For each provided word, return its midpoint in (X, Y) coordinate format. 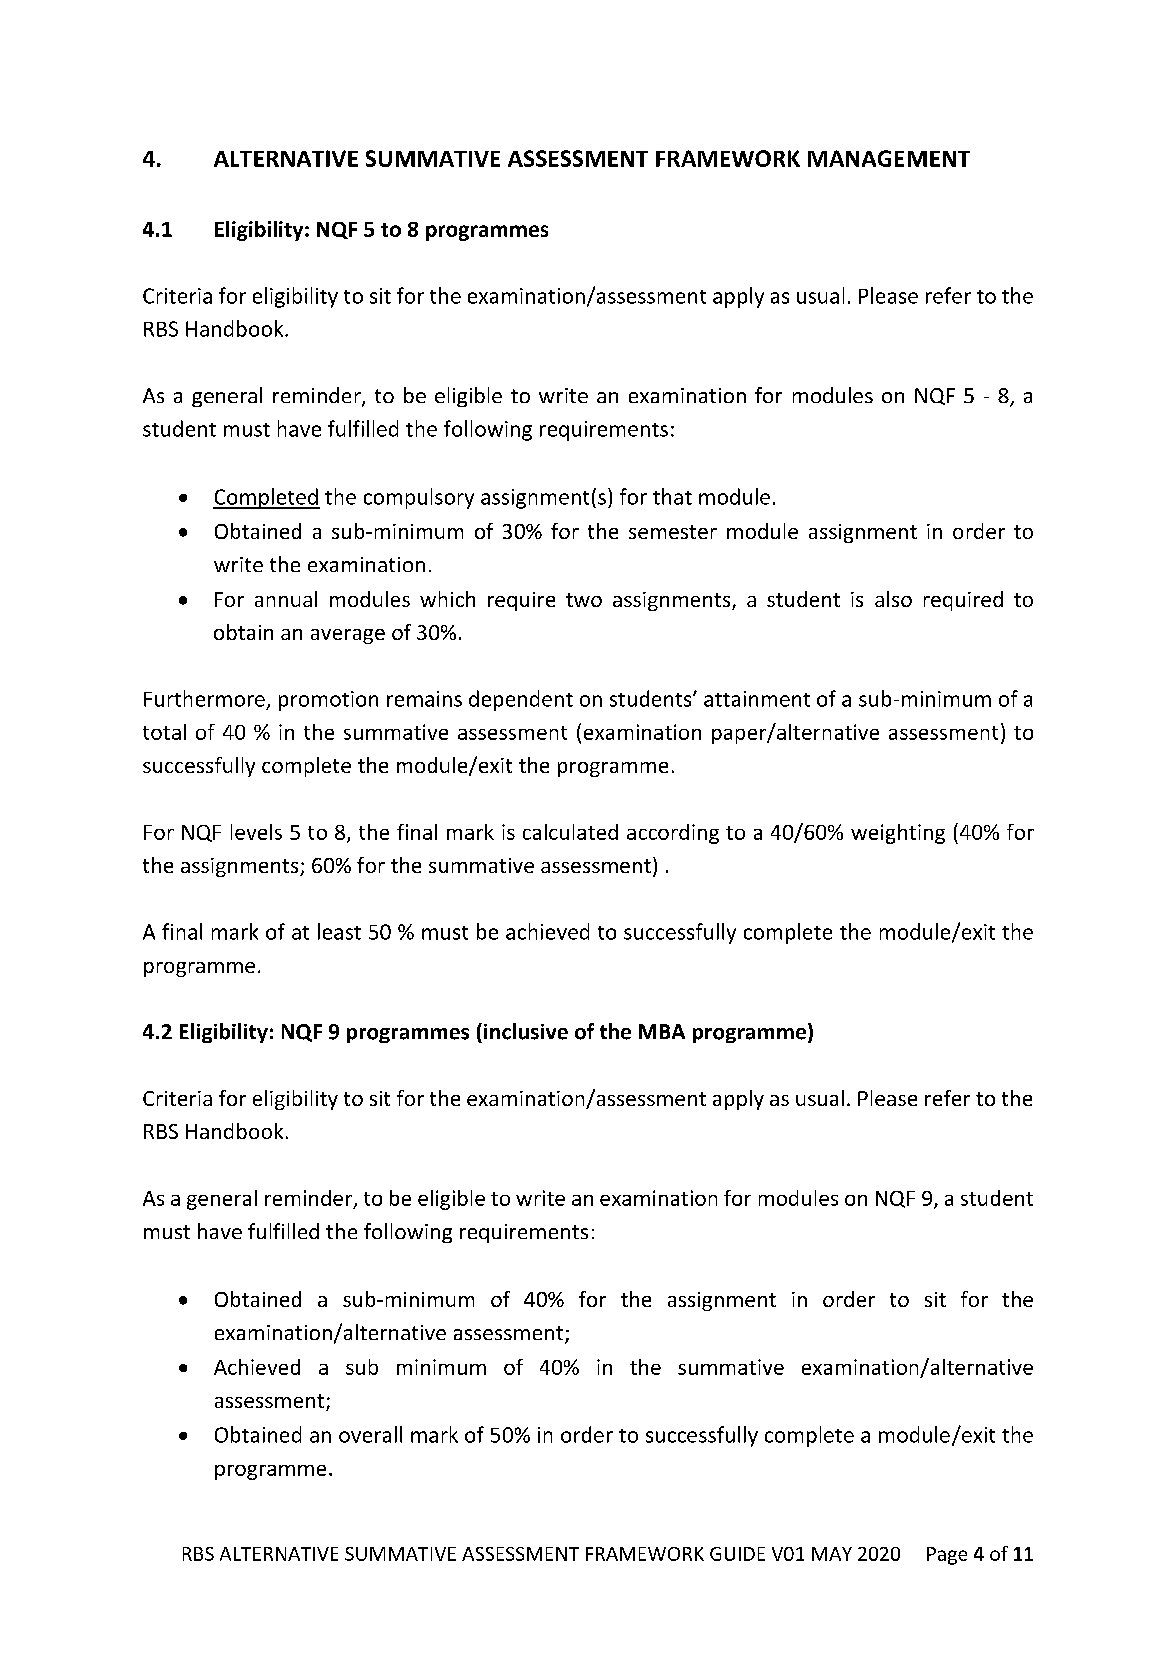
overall (370, 1434)
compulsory (419, 498)
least (339, 931)
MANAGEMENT (889, 158)
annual (286, 599)
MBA (662, 1031)
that (672, 496)
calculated (570, 832)
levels (256, 832)
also (893, 599)
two (584, 600)
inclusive (526, 1031)
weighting (898, 834)
